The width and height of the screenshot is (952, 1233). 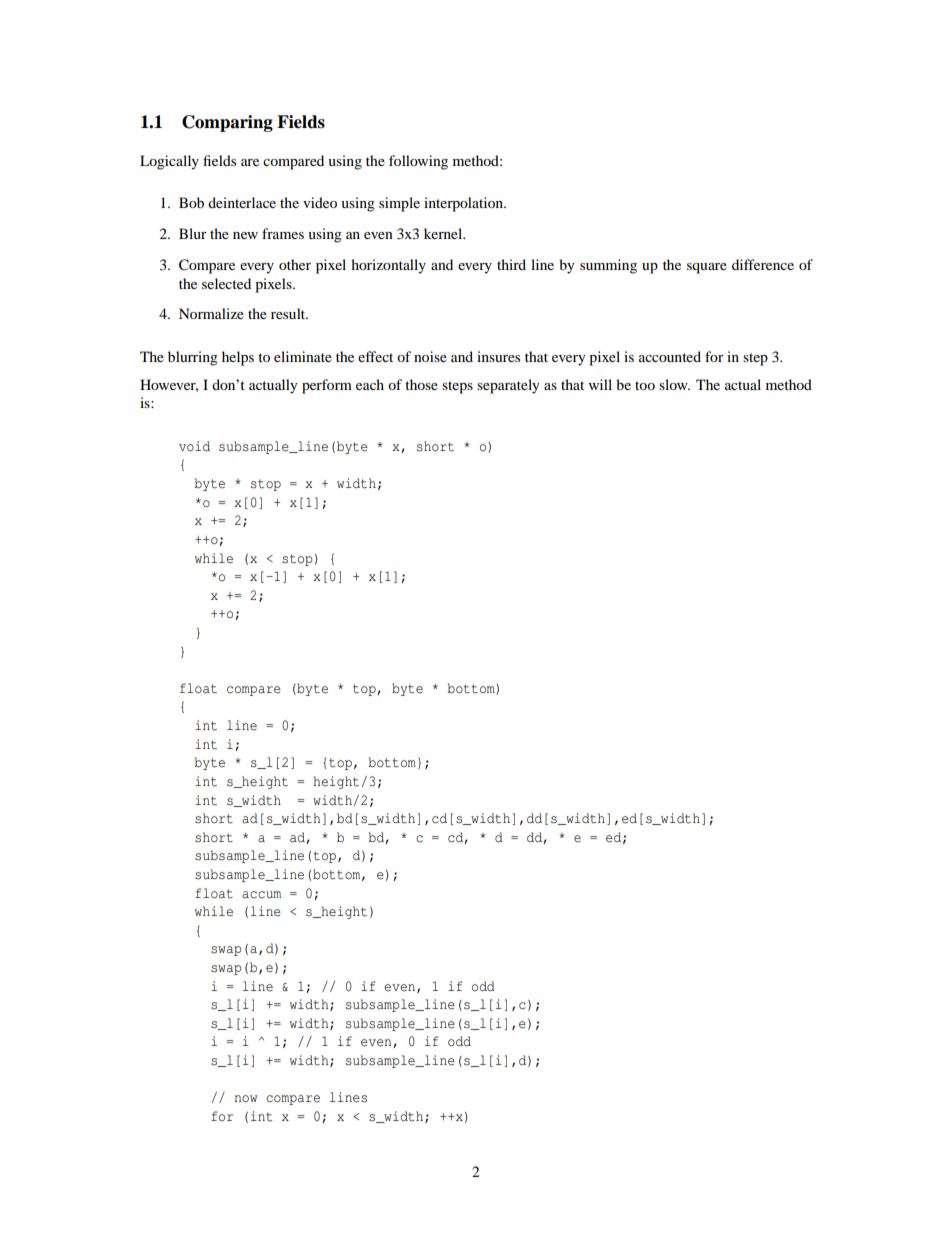 I want to click on separately, so click(x=508, y=386).
